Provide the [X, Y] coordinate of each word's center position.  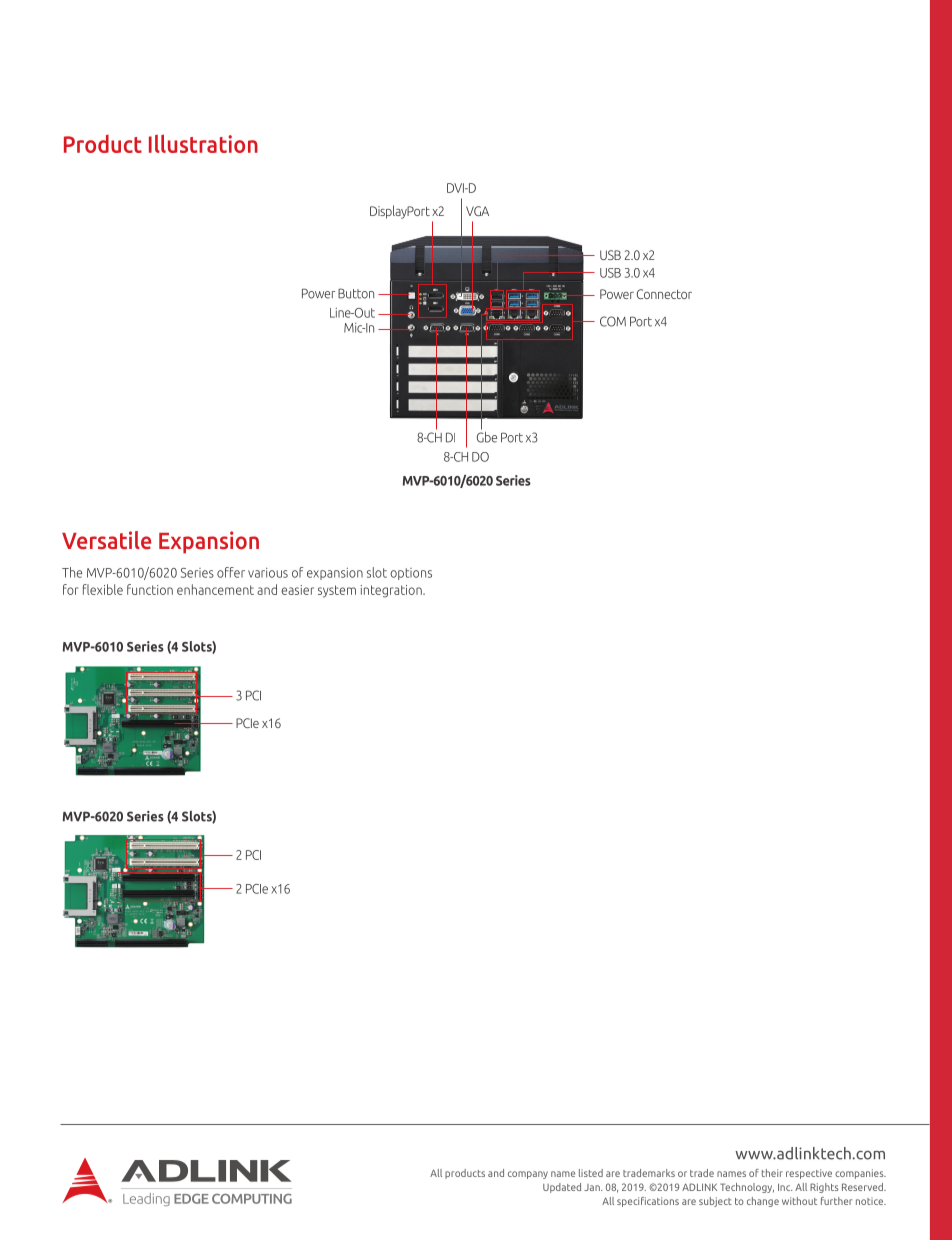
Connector [664, 294]
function [150, 589]
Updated [562, 1188]
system [337, 591]
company [528, 1175]
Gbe [487, 436]
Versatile [106, 540]
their [772, 1173]
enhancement [215, 589]
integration [392, 591]
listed [591, 1173]
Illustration [203, 143]
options [411, 574]
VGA [477, 211]
